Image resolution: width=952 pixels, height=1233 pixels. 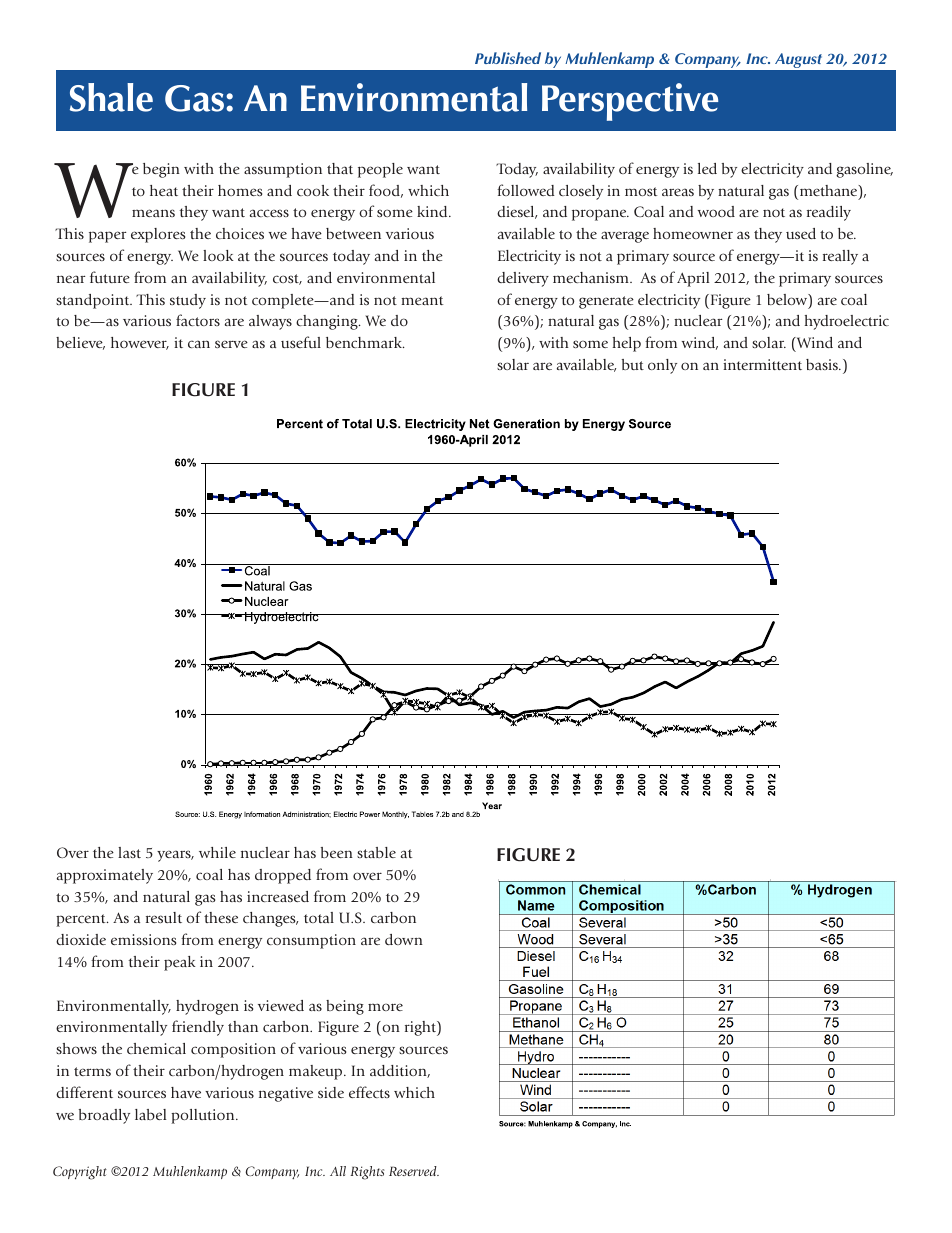 What do you see at coordinates (337, 852) in the screenshot?
I see `been` at bounding box center [337, 852].
